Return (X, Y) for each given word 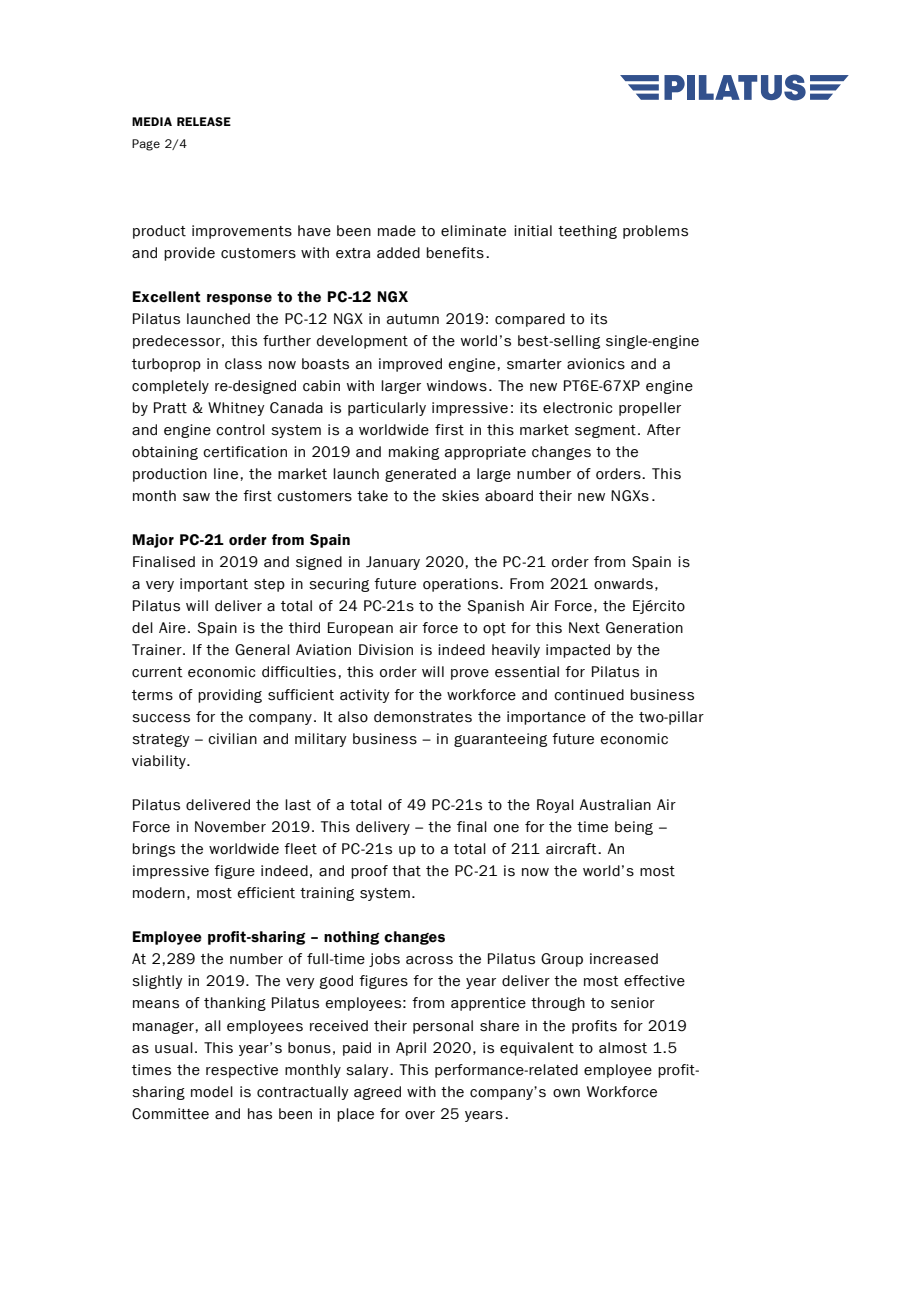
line (226, 474)
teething (587, 232)
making (414, 453)
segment (605, 431)
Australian (615, 805)
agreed (377, 1093)
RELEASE (204, 121)
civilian (232, 739)
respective (242, 1071)
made (397, 231)
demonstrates (423, 717)
